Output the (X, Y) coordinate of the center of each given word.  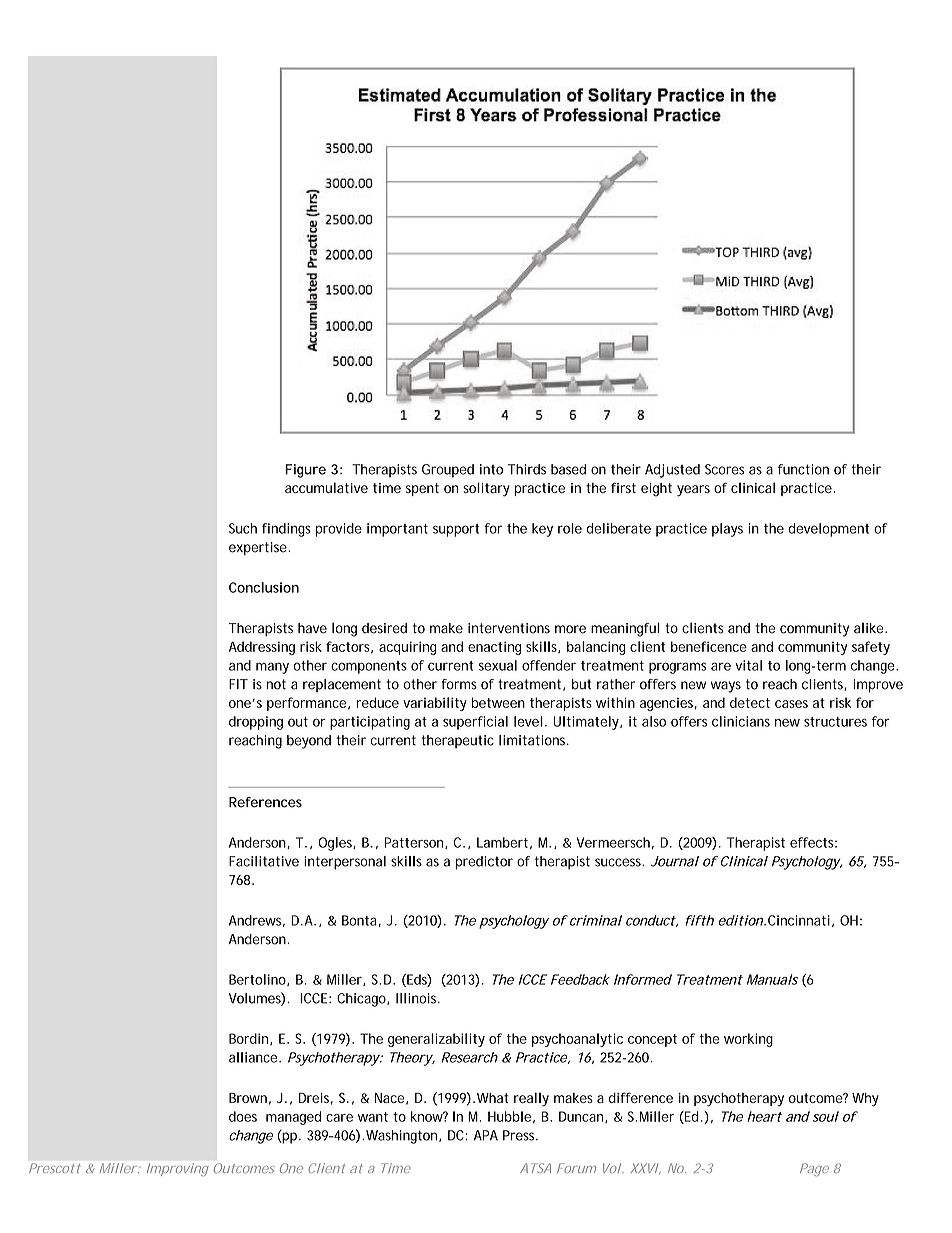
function (803, 469)
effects (812, 842)
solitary (486, 489)
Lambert (502, 842)
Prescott (55, 1168)
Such (243, 528)
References (265, 802)
